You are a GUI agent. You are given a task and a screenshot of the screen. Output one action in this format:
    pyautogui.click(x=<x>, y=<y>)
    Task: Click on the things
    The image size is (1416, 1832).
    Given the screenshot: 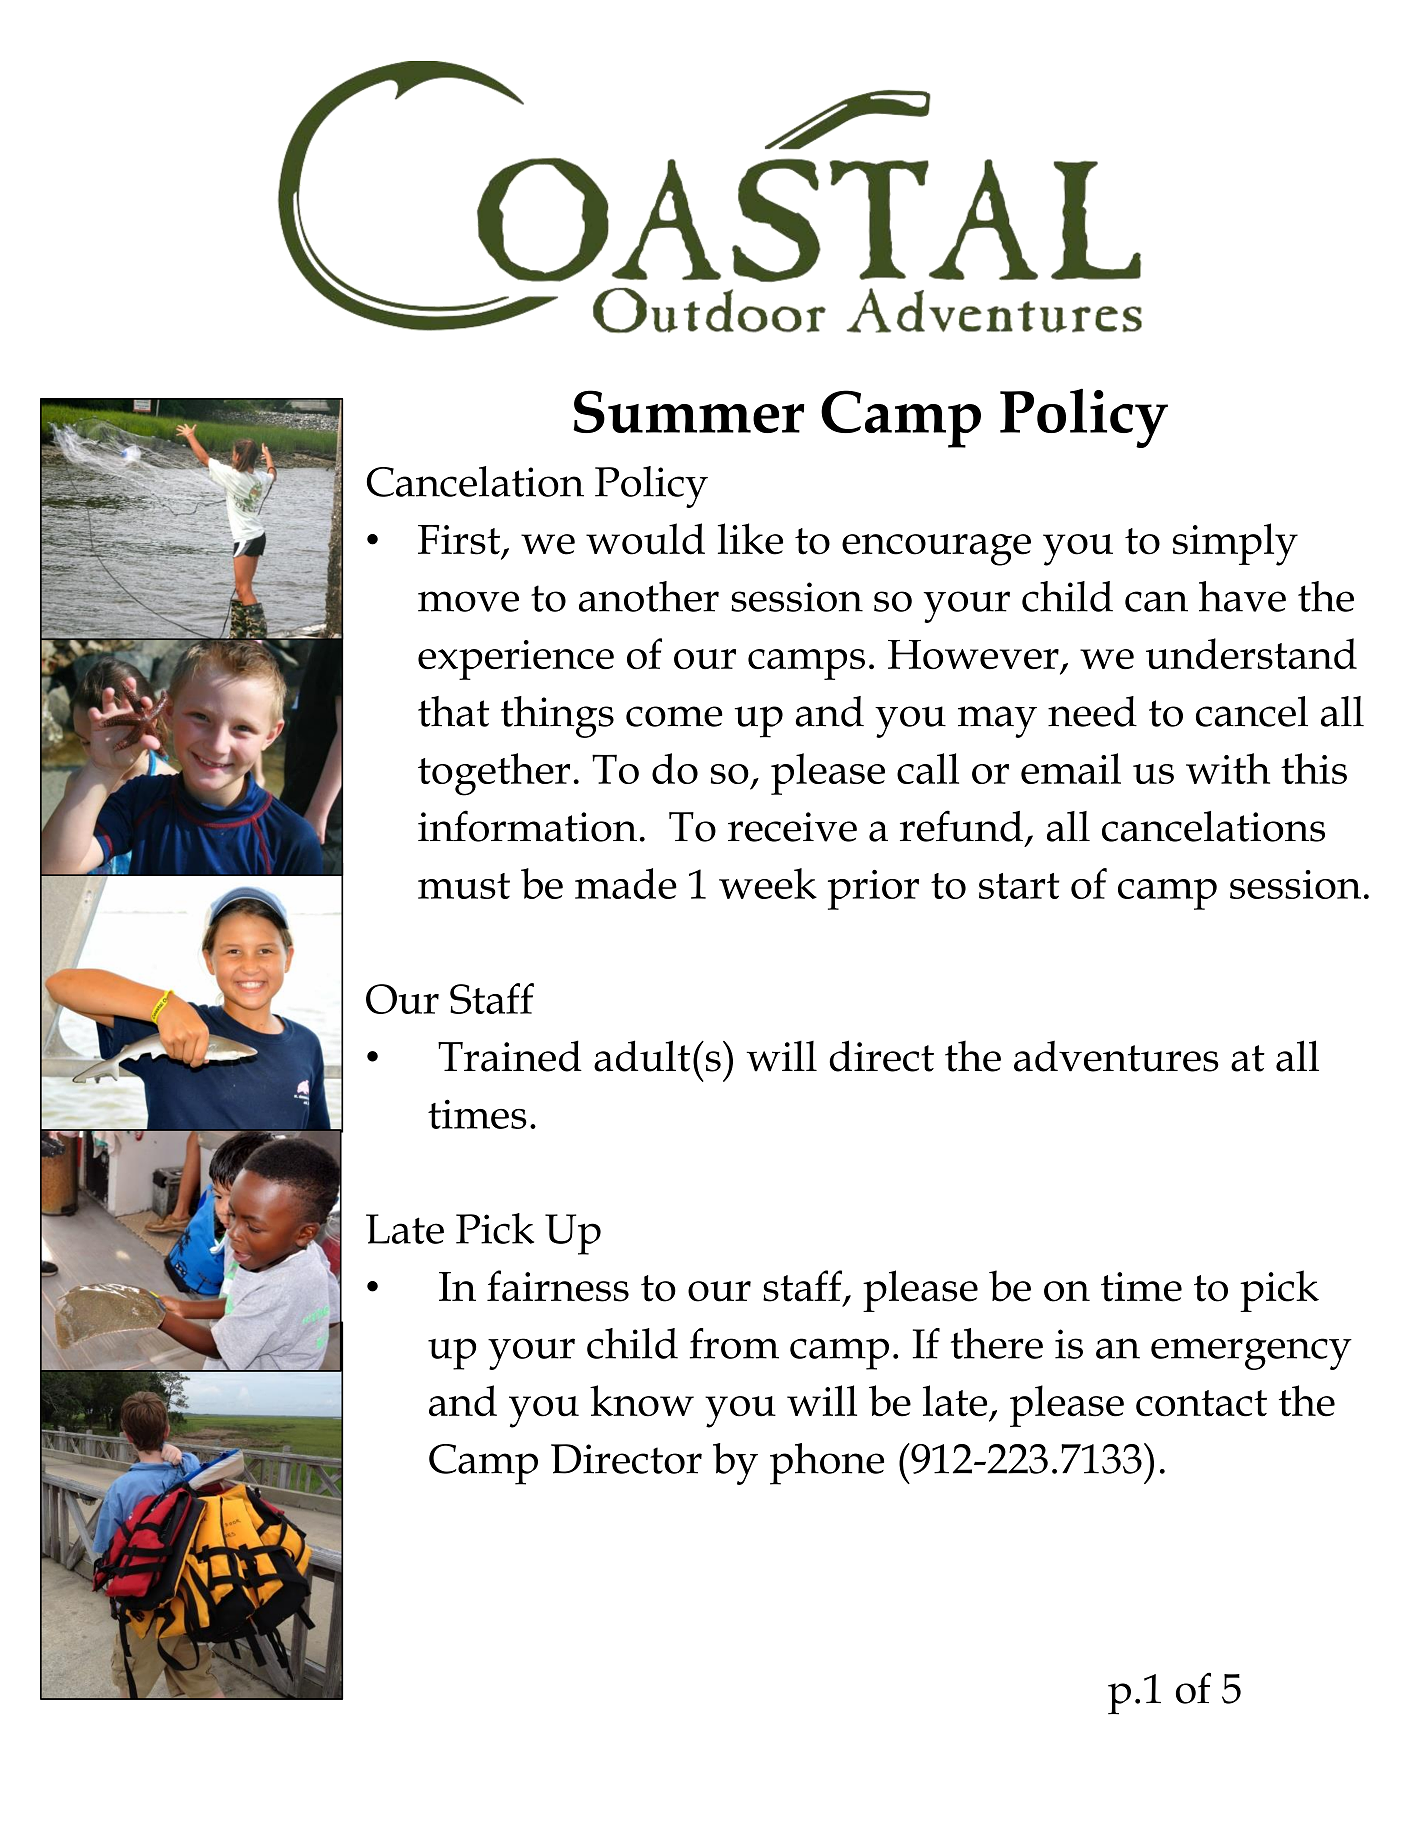 What is the action you would take?
    pyautogui.click(x=557, y=717)
